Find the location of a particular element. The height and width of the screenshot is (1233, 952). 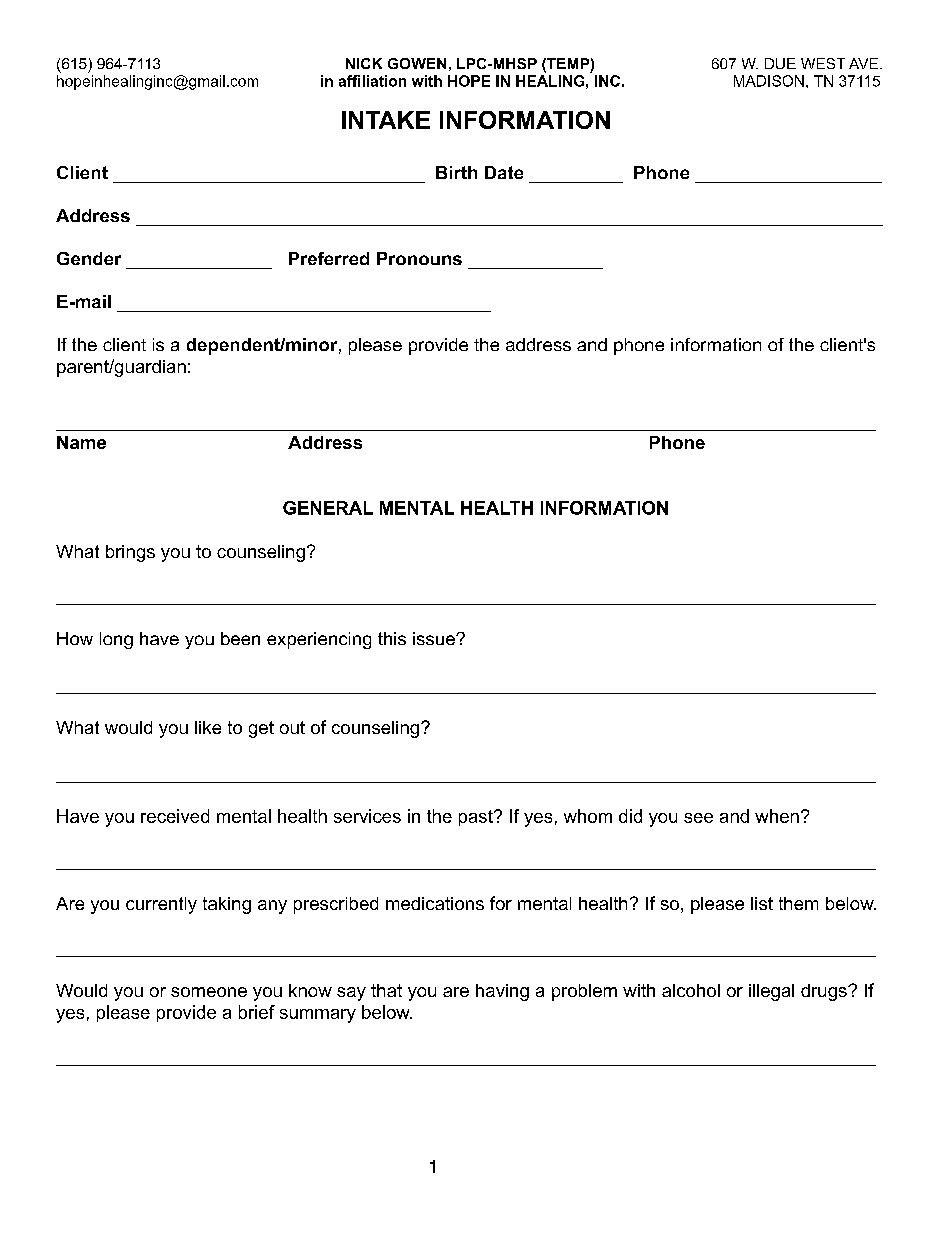

someone is located at coordinates (209, 992).
